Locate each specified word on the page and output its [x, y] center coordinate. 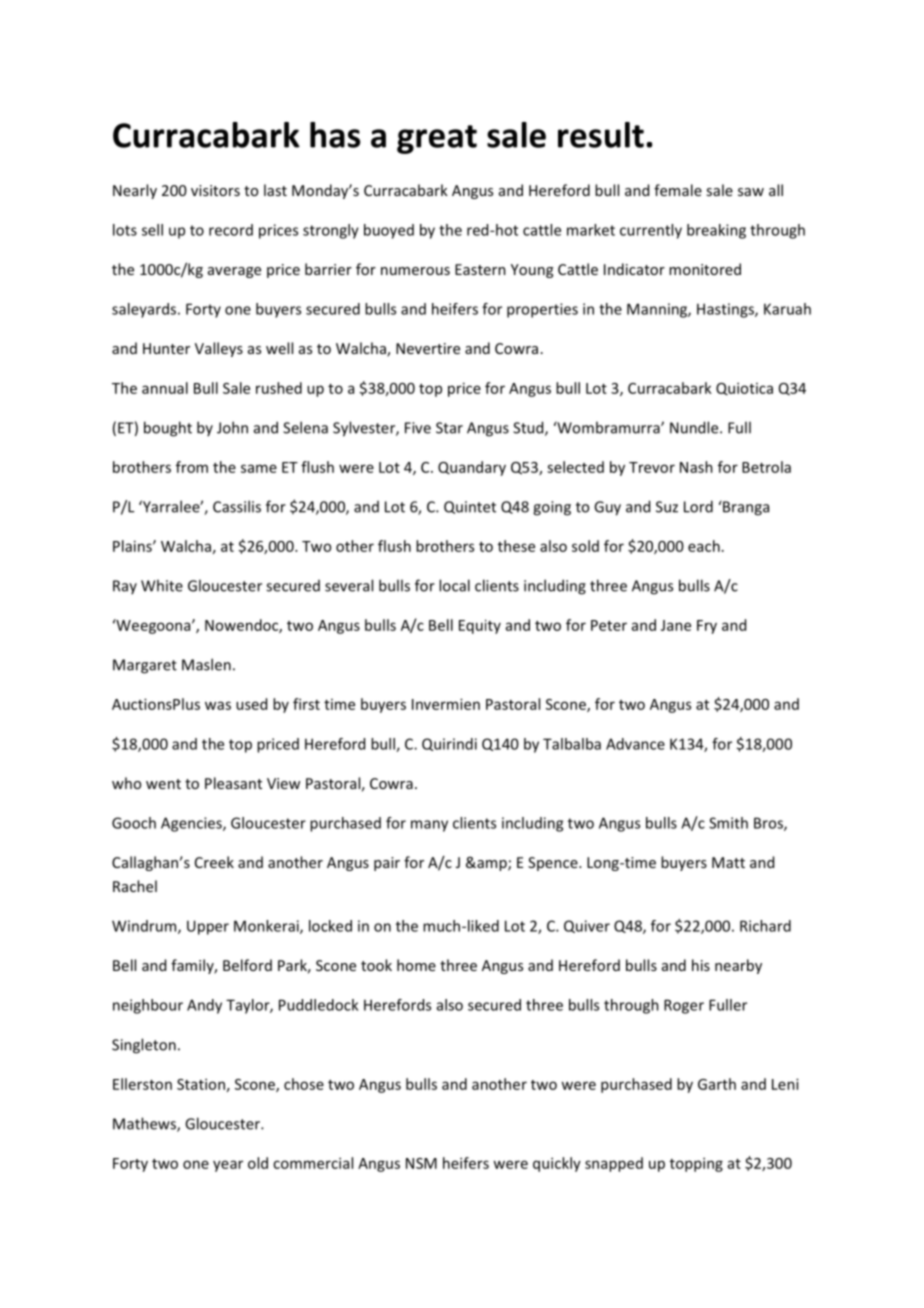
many [429, 826]
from [192, 467]
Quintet [470, 507]
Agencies [192, 824]
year [228, 1166]
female [678, 190]
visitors [215, 190]
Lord [698, 506]
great [437, 139]
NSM [421, 1163]
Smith [728, 823]
